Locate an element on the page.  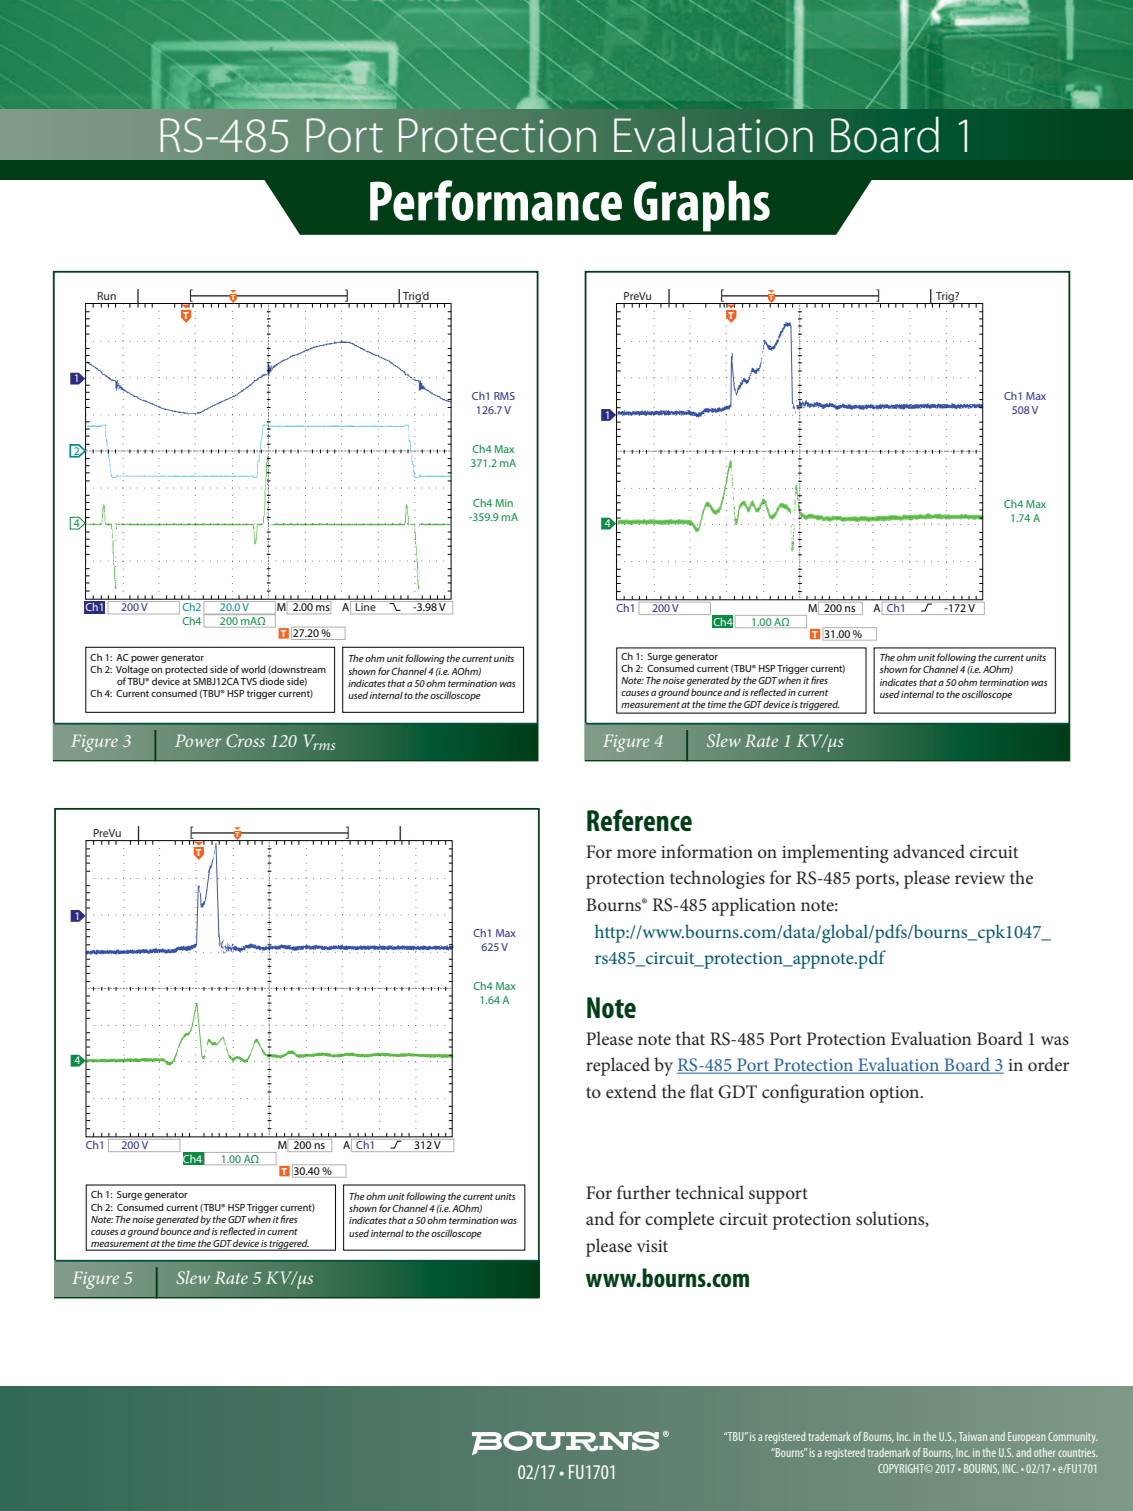
TVS is located at coordinates (248, 681).
